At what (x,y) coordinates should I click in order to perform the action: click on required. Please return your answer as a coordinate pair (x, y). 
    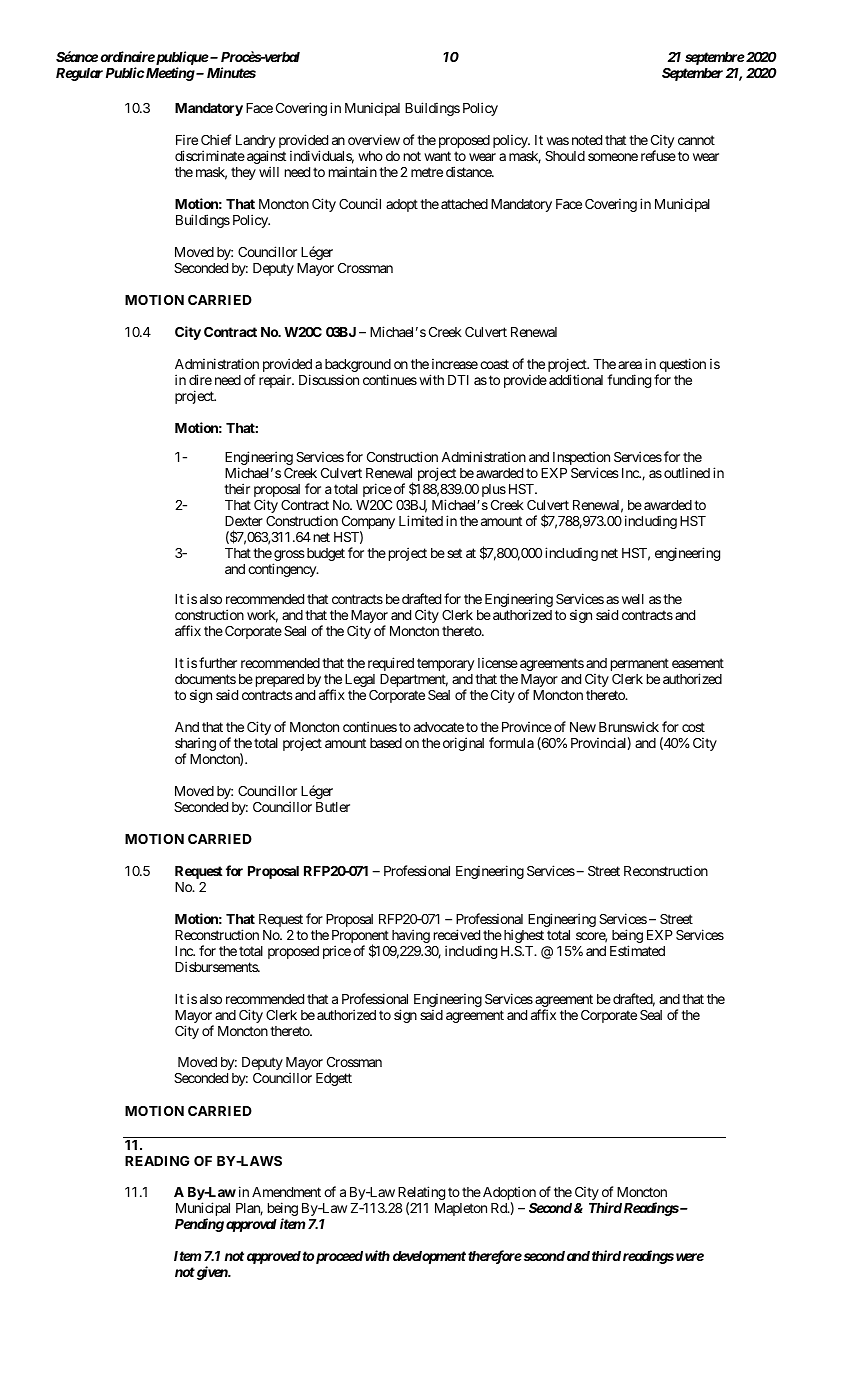
    Looking at the image, I should click on (391, 664).
